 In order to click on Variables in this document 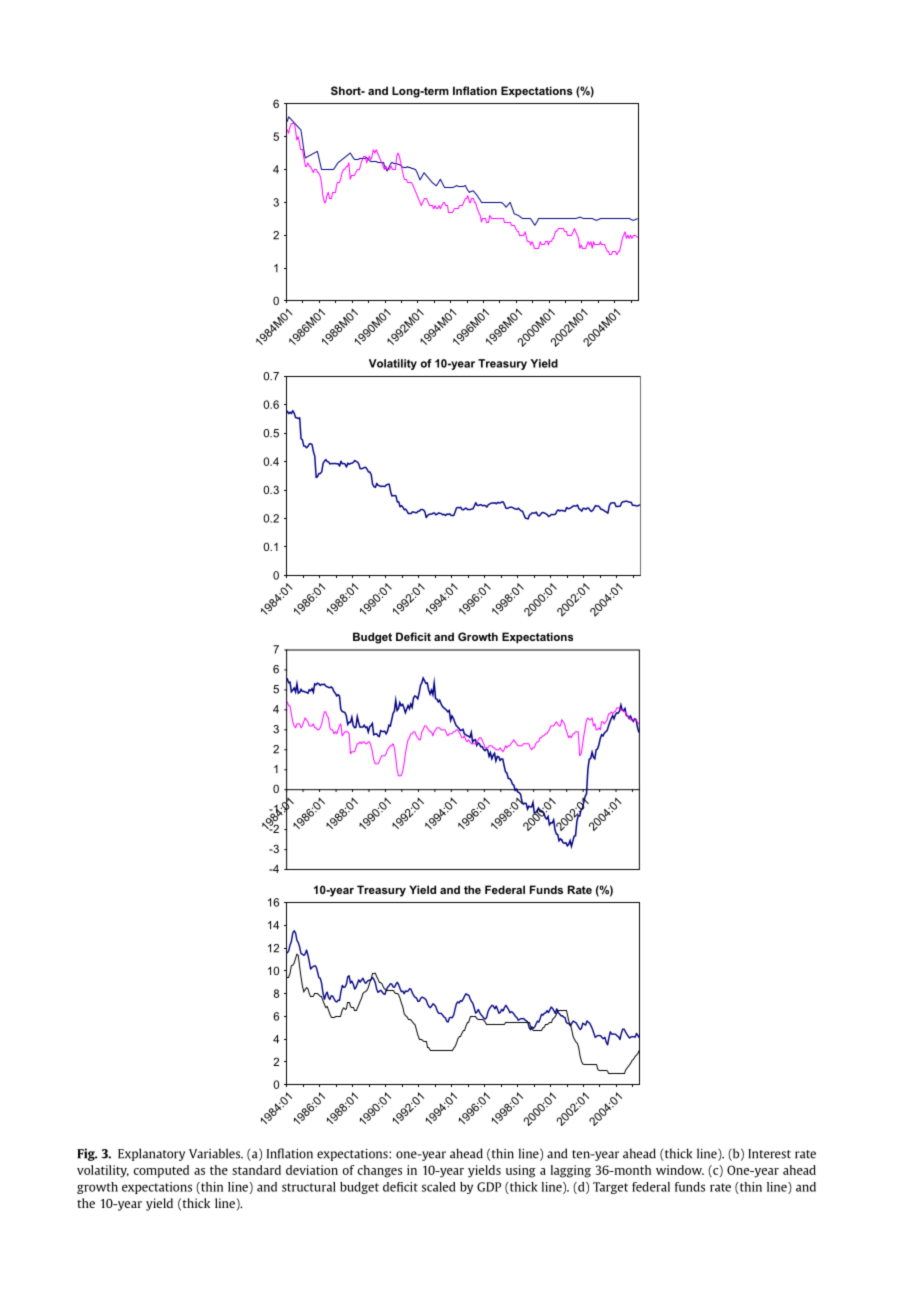, I will do `click(216, 1153)`.
